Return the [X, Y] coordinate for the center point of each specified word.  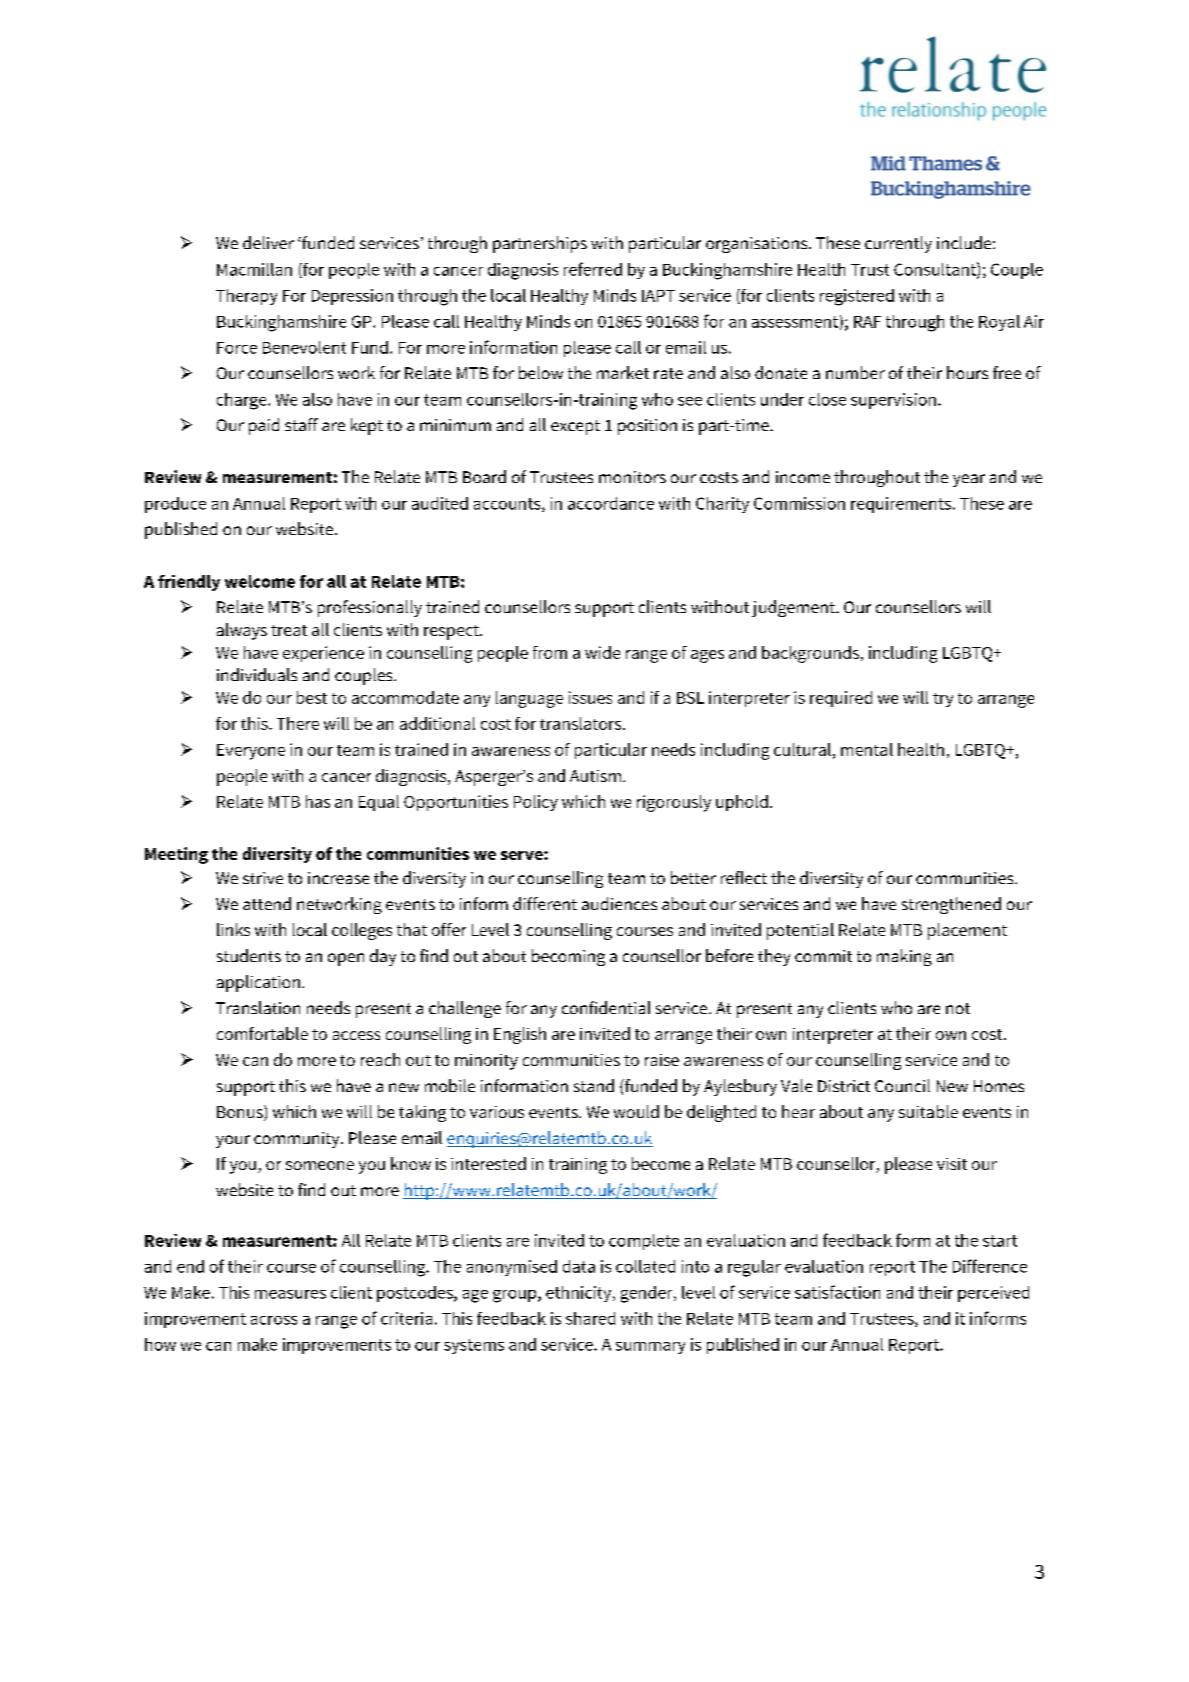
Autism [595, 776]
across [274, 1320]
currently [898, 244]
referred [593, 269]
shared [590, 1318]
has [318, 801]
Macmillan [254, 269]
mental [867, 749]
